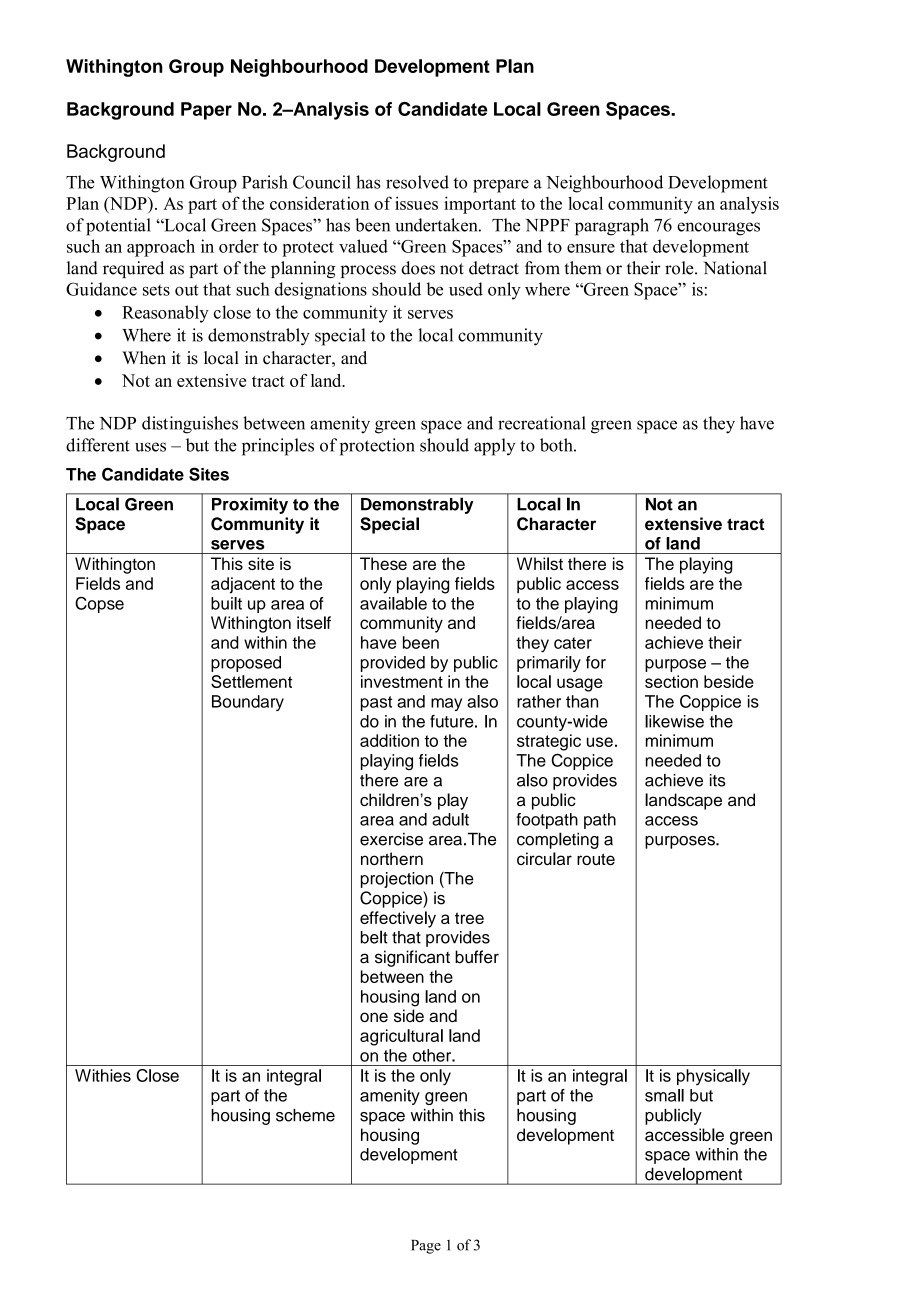 This image has height=1308, width=924. Describe the element at coordinates (305, 1115) in the image. I see `scheme` at that location.
